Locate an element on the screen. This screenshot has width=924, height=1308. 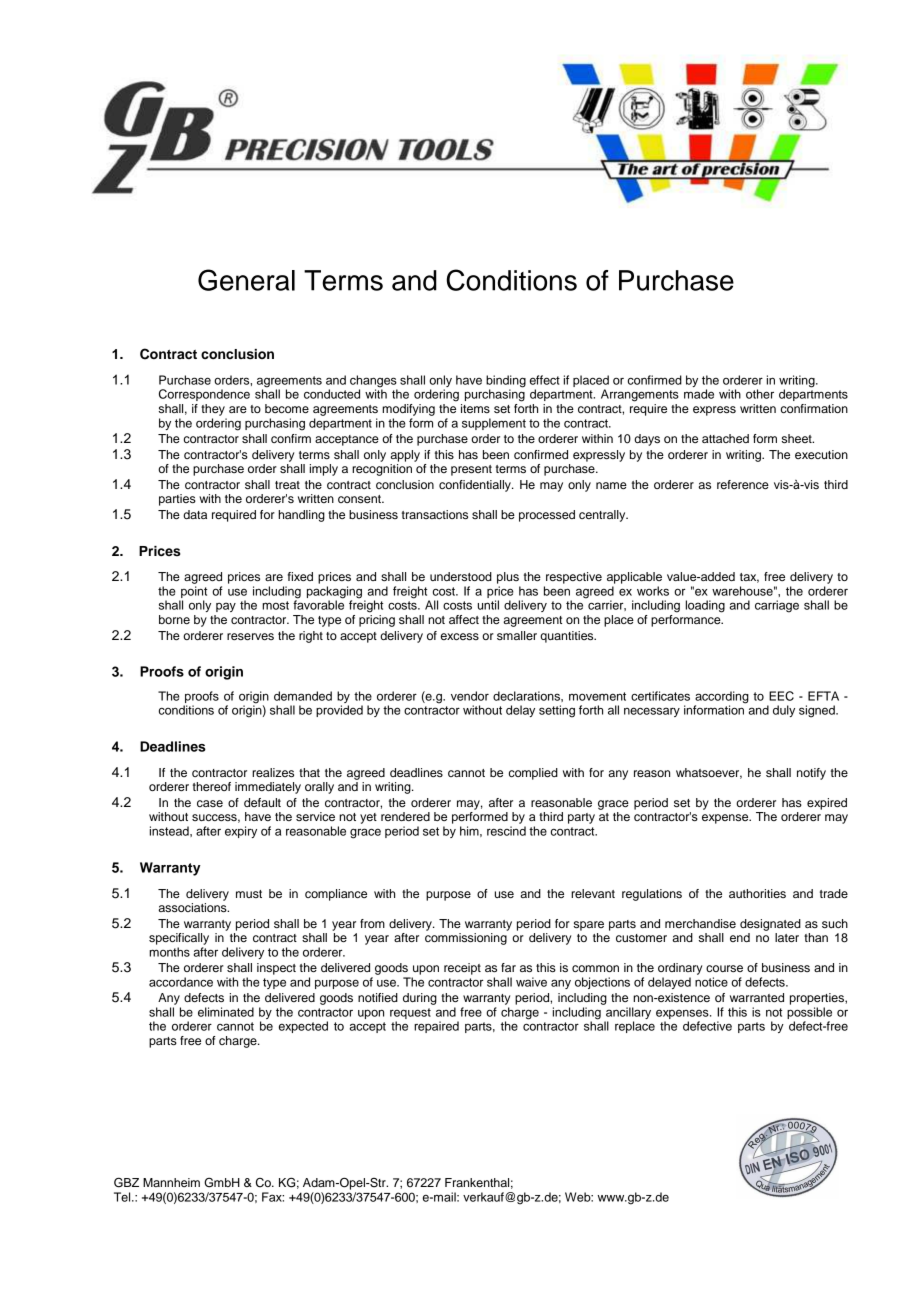
General is located at coordinates (246, 280).
